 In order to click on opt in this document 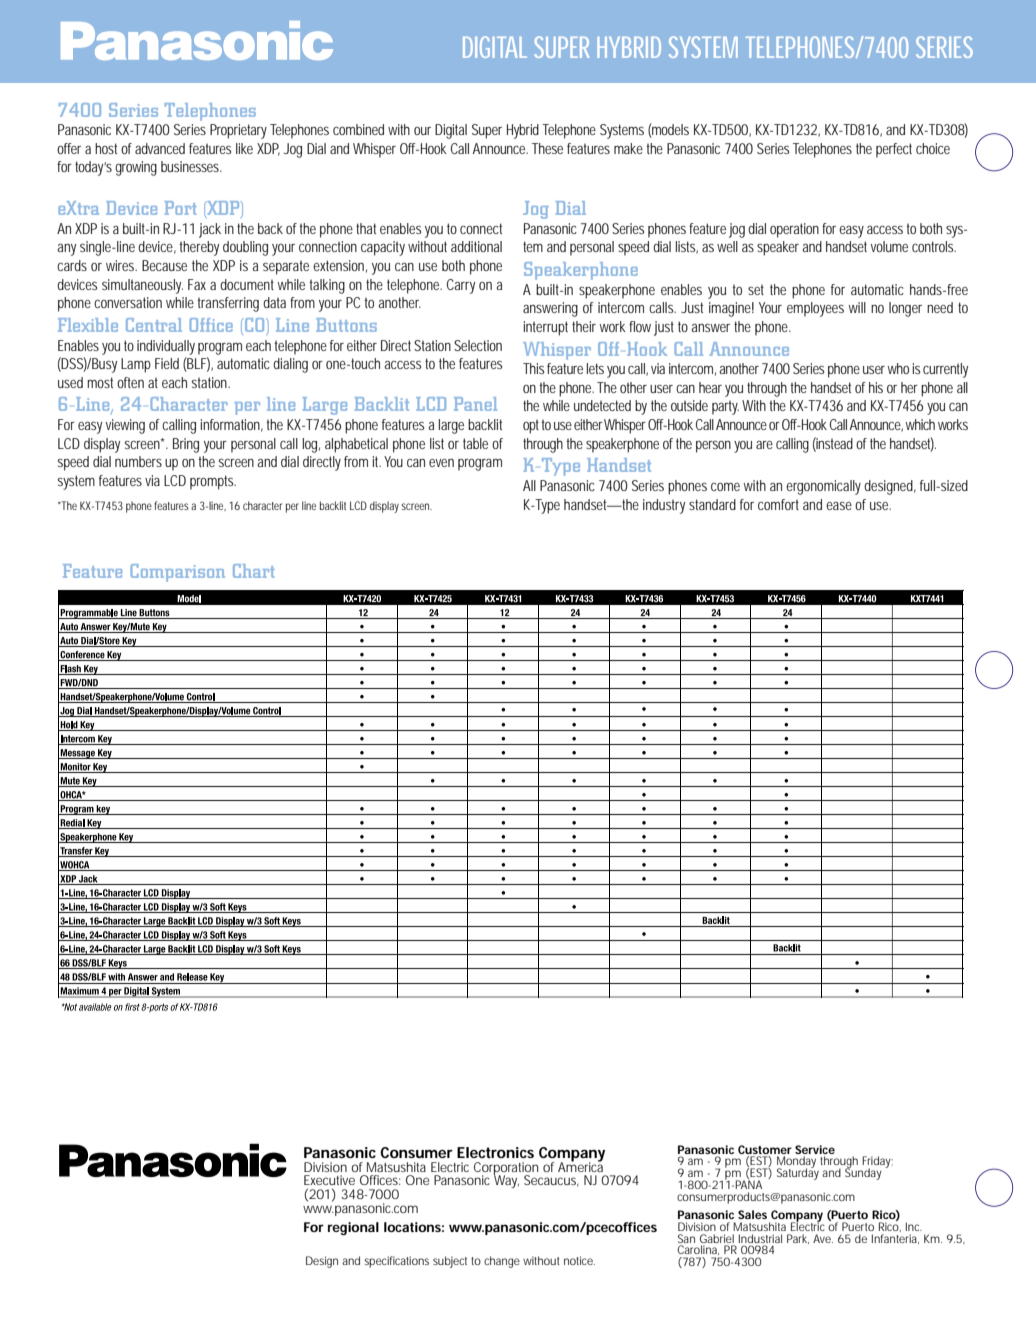, I will do `click(532, 427)`.
